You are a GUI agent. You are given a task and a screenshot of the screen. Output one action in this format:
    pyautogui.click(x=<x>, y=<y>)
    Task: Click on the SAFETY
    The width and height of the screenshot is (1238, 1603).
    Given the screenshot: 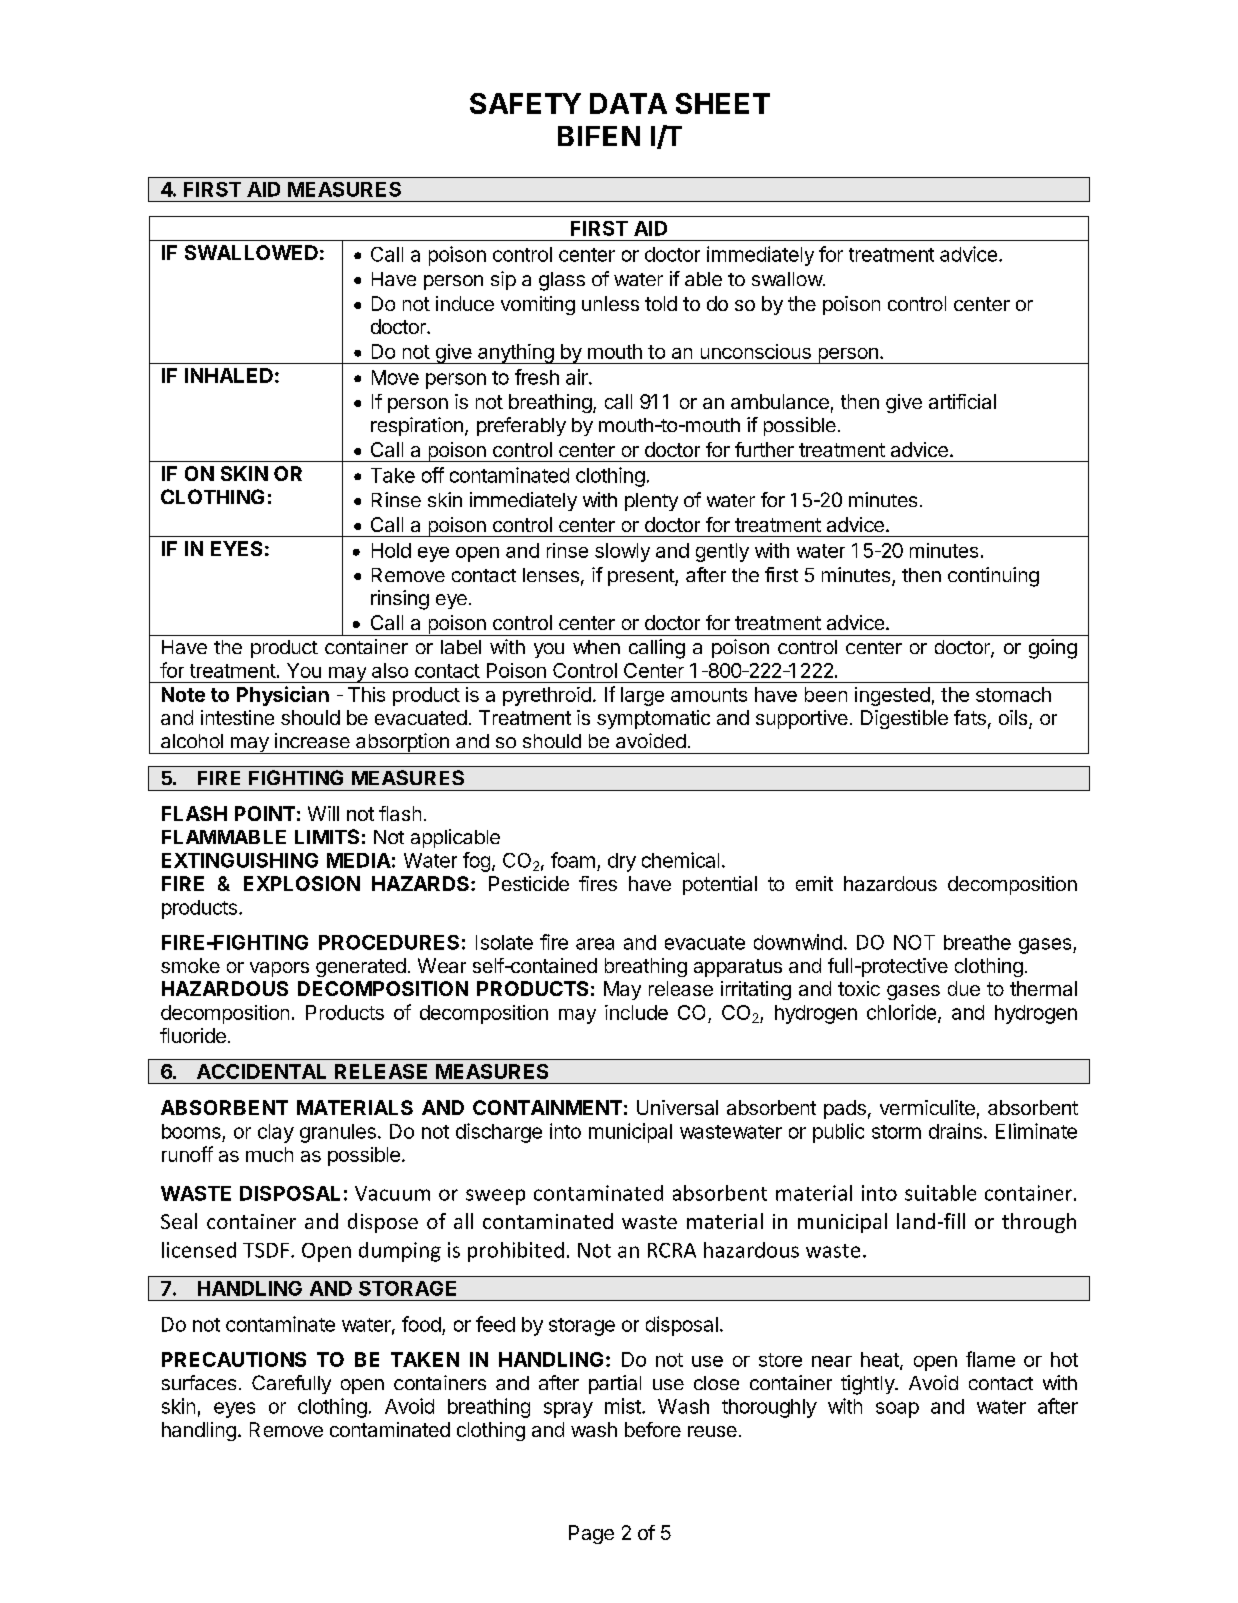 What is the action you would take?
    pyautogui.click(x=525, y=103)
